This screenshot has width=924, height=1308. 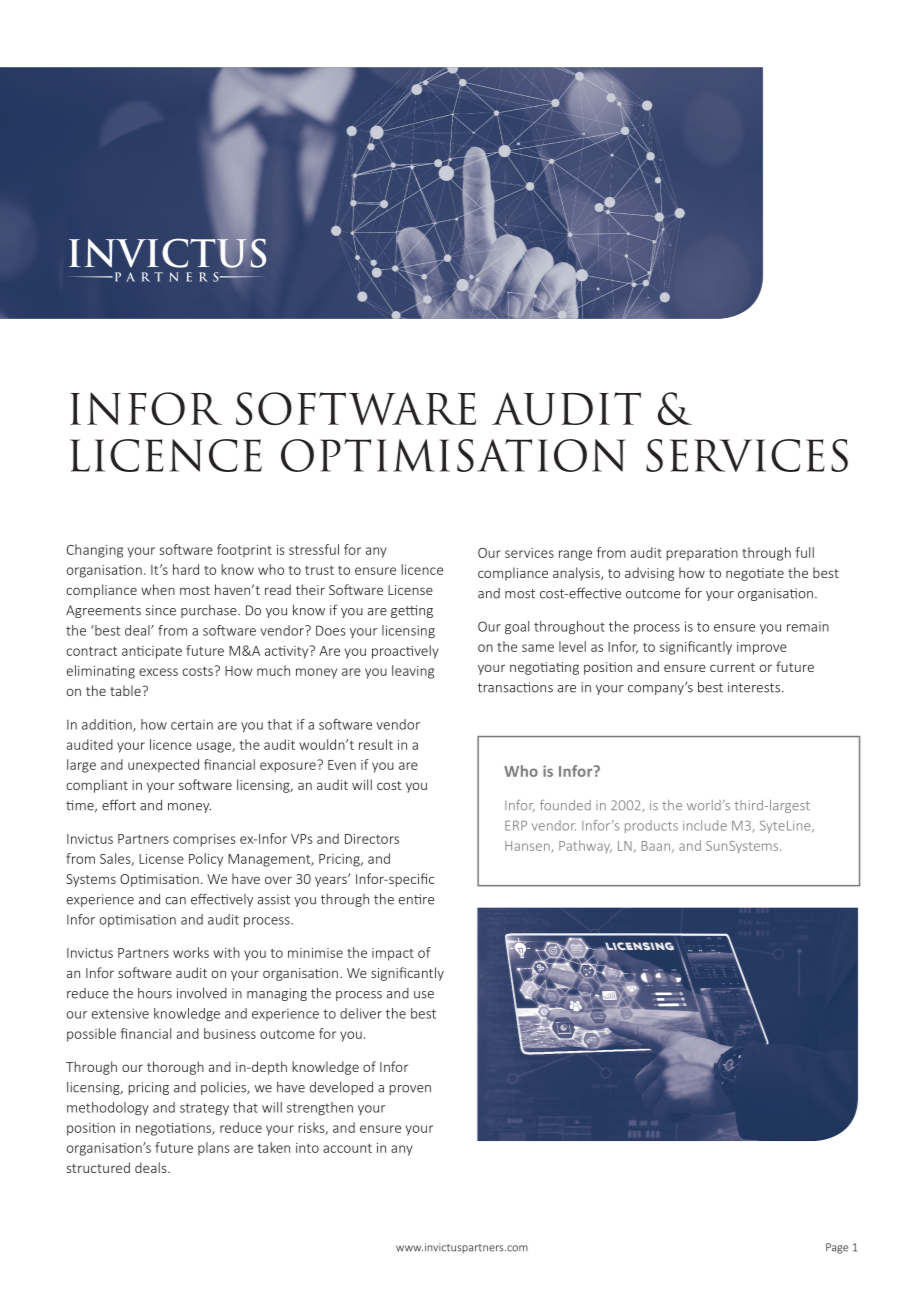 What do you see at coordinates (516, 826) in the screenshot?
I see `ERP` at bounding box center [516, 826].
